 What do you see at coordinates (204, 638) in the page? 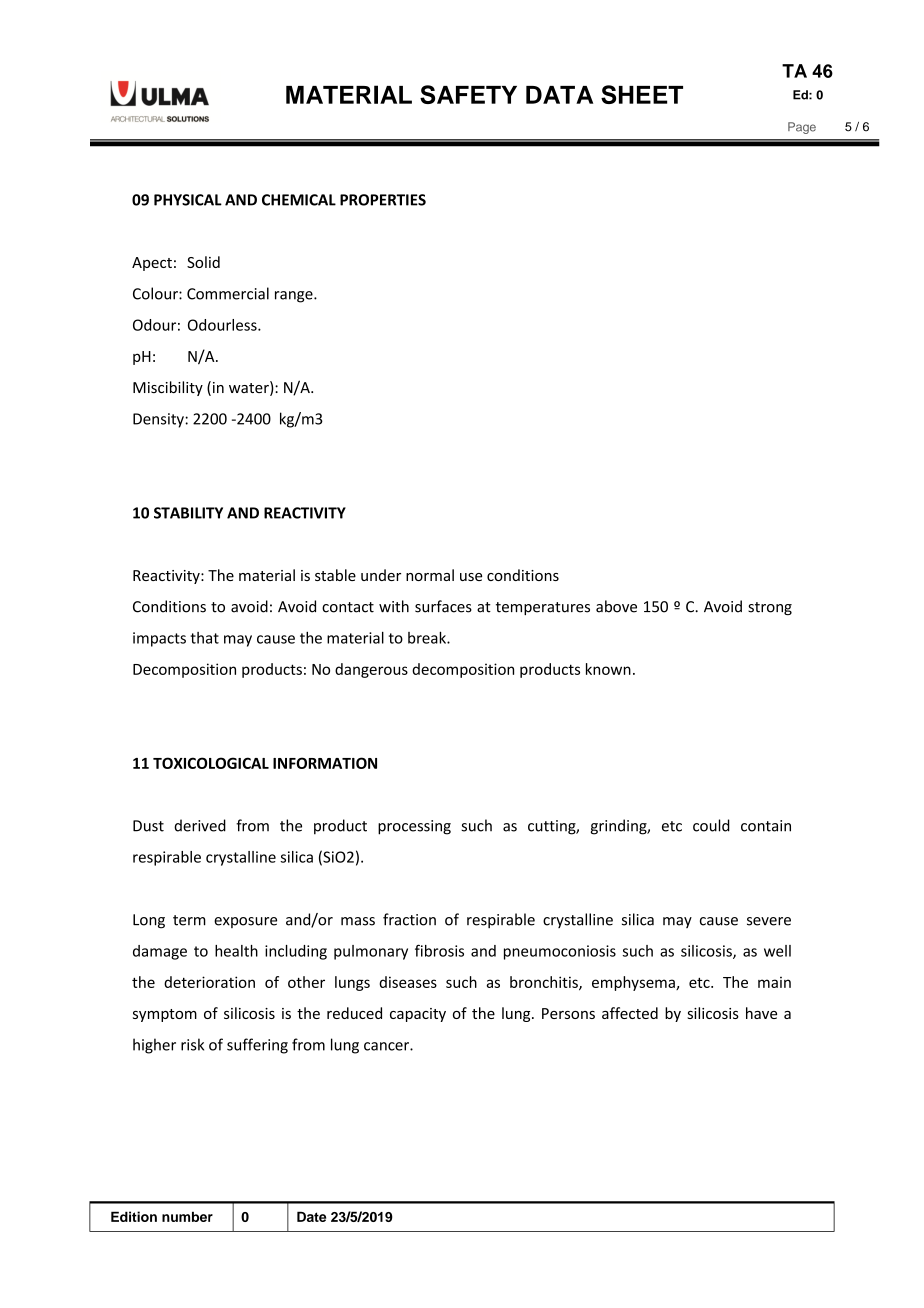
I see `that` at bounding box center [204, 638].
